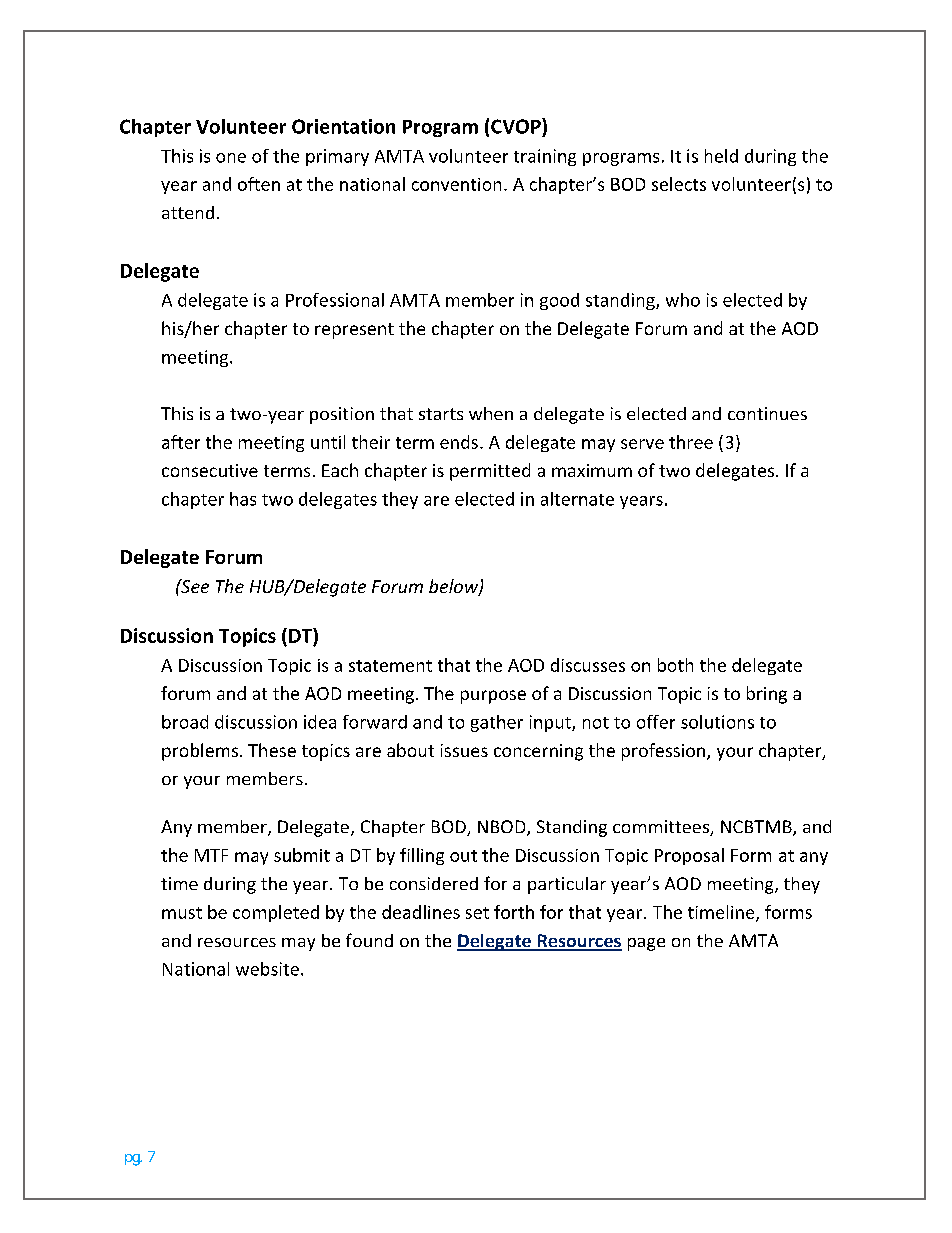 The width and height of the image is (952, 1233). I want to click on page, so click(646, 944).
